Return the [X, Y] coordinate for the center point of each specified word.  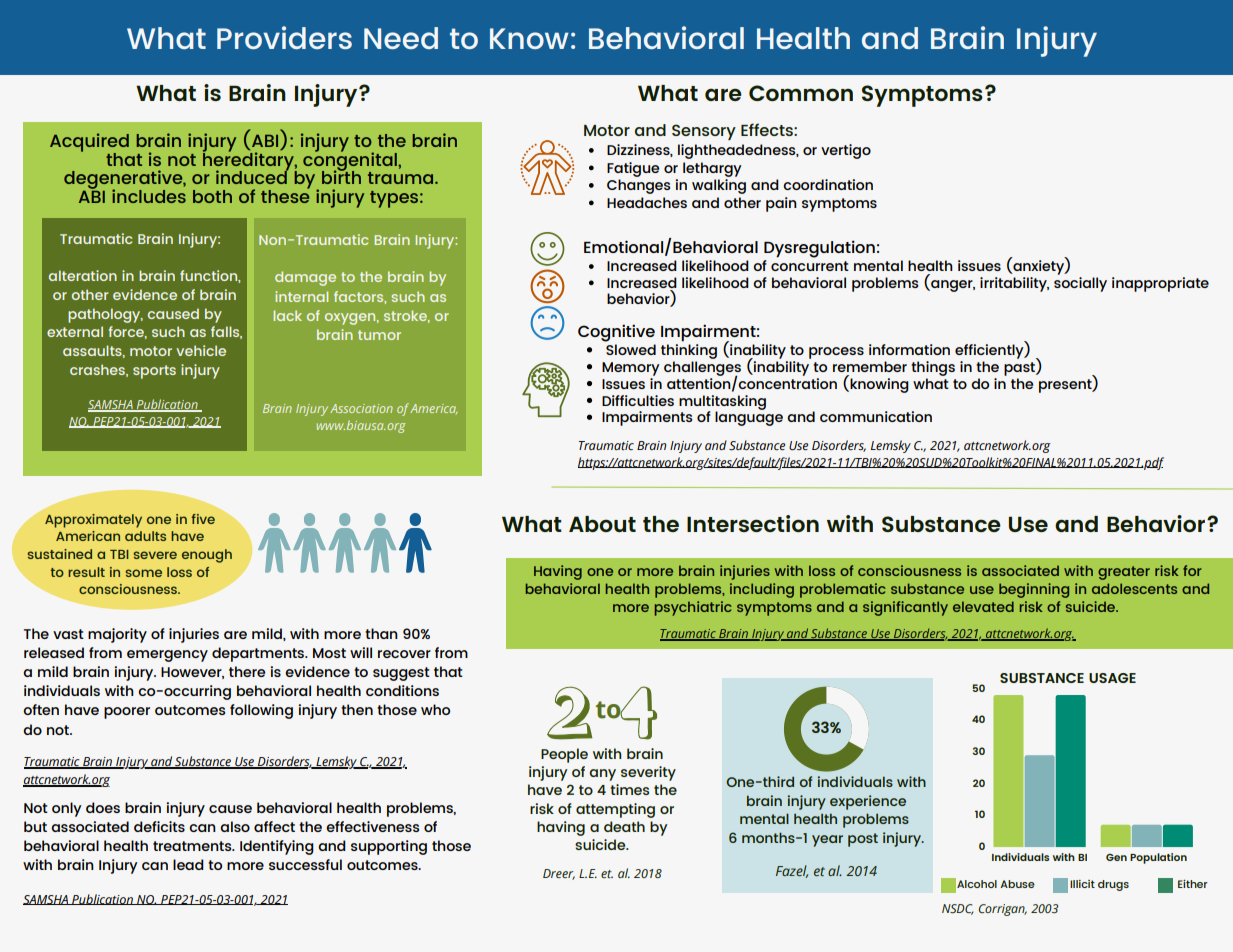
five [203, 519]
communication [876, 416]
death [624, 826]
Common [801, 93]
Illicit [1082, 884]
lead [188, 864]
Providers [284, 37]
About [602, 524]
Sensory [704, 132]
